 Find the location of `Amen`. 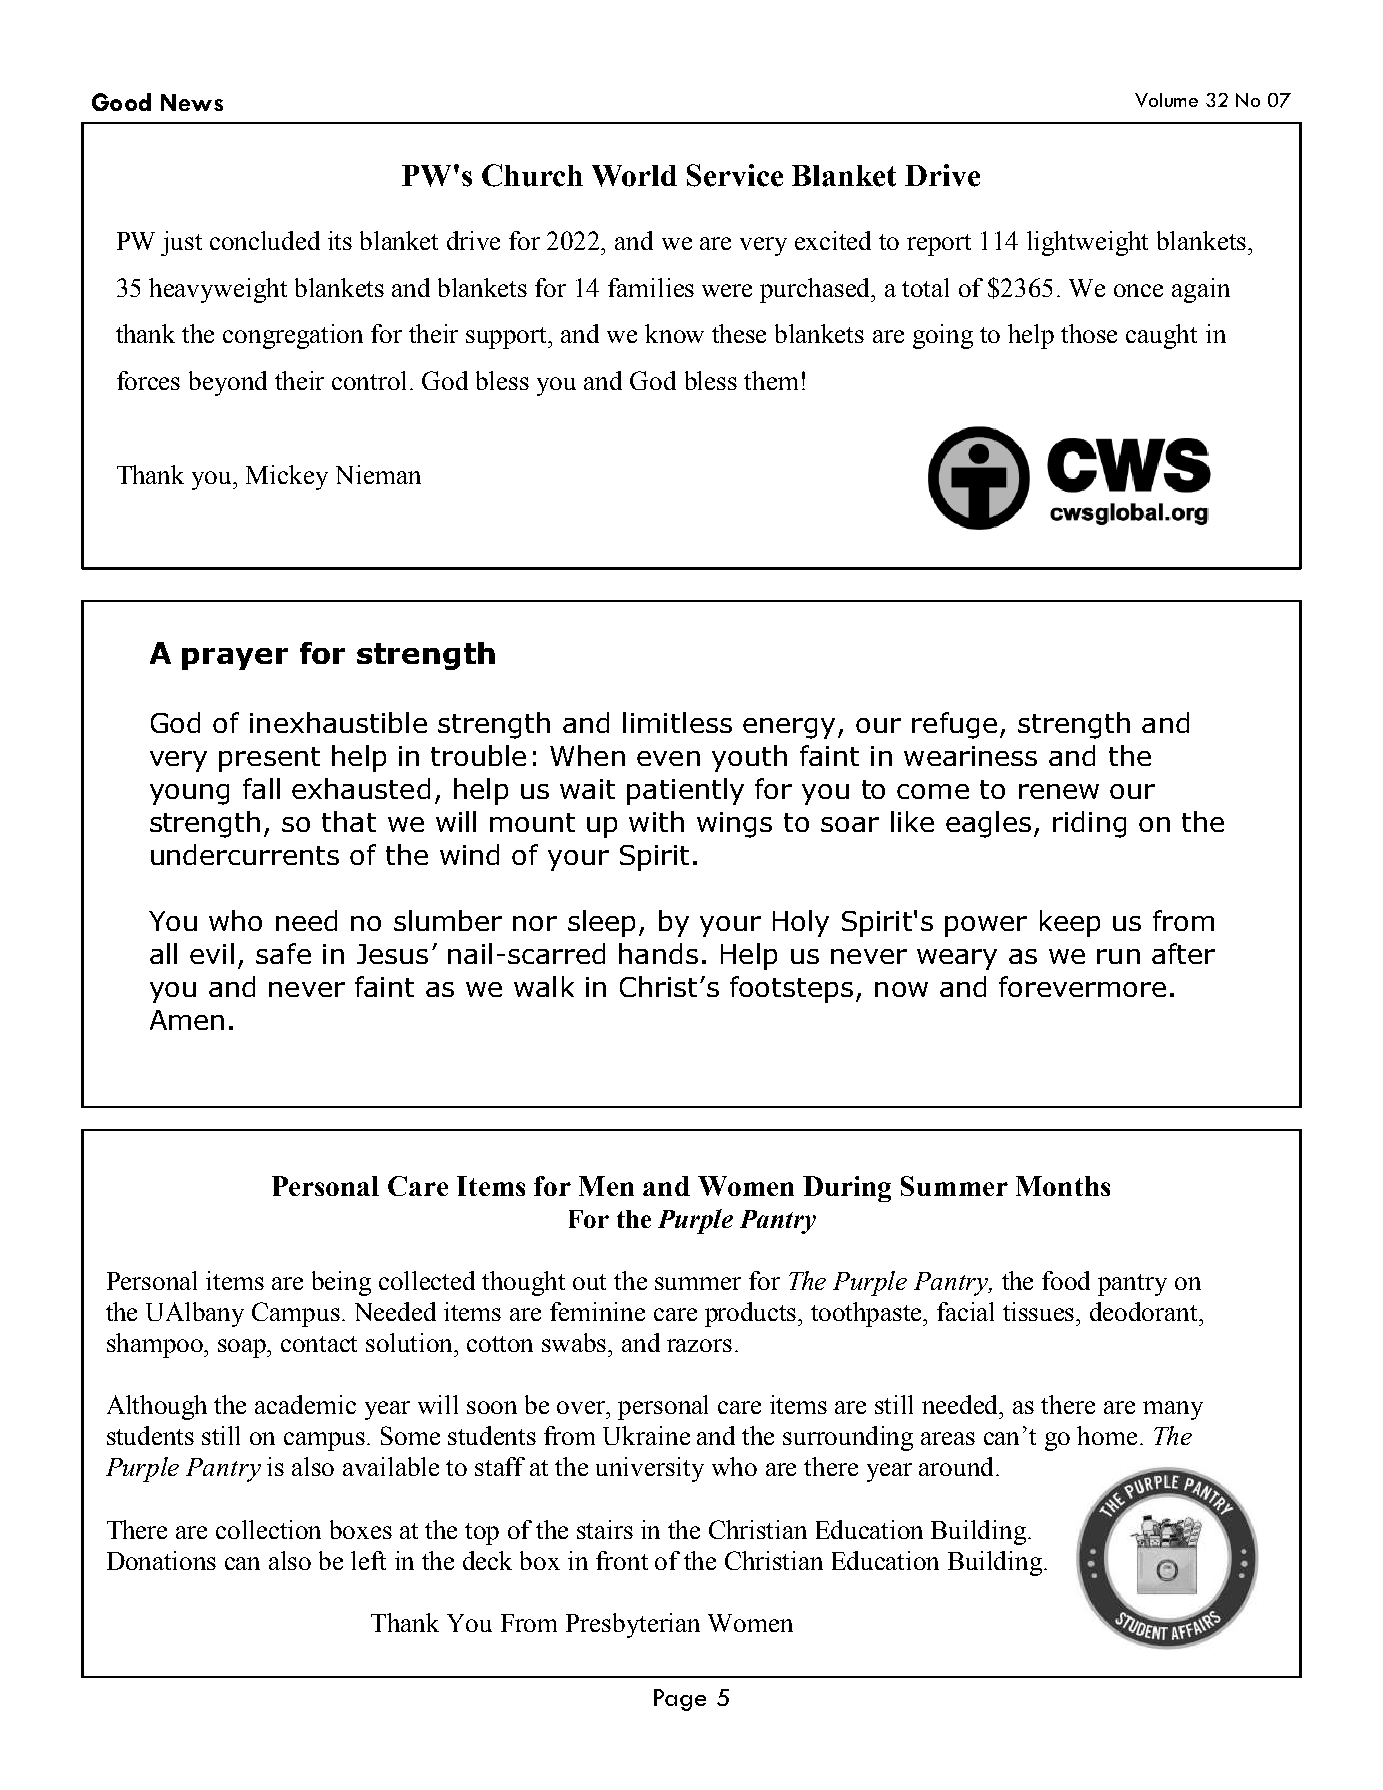

Amen is located at coordinates (187, 1020).
